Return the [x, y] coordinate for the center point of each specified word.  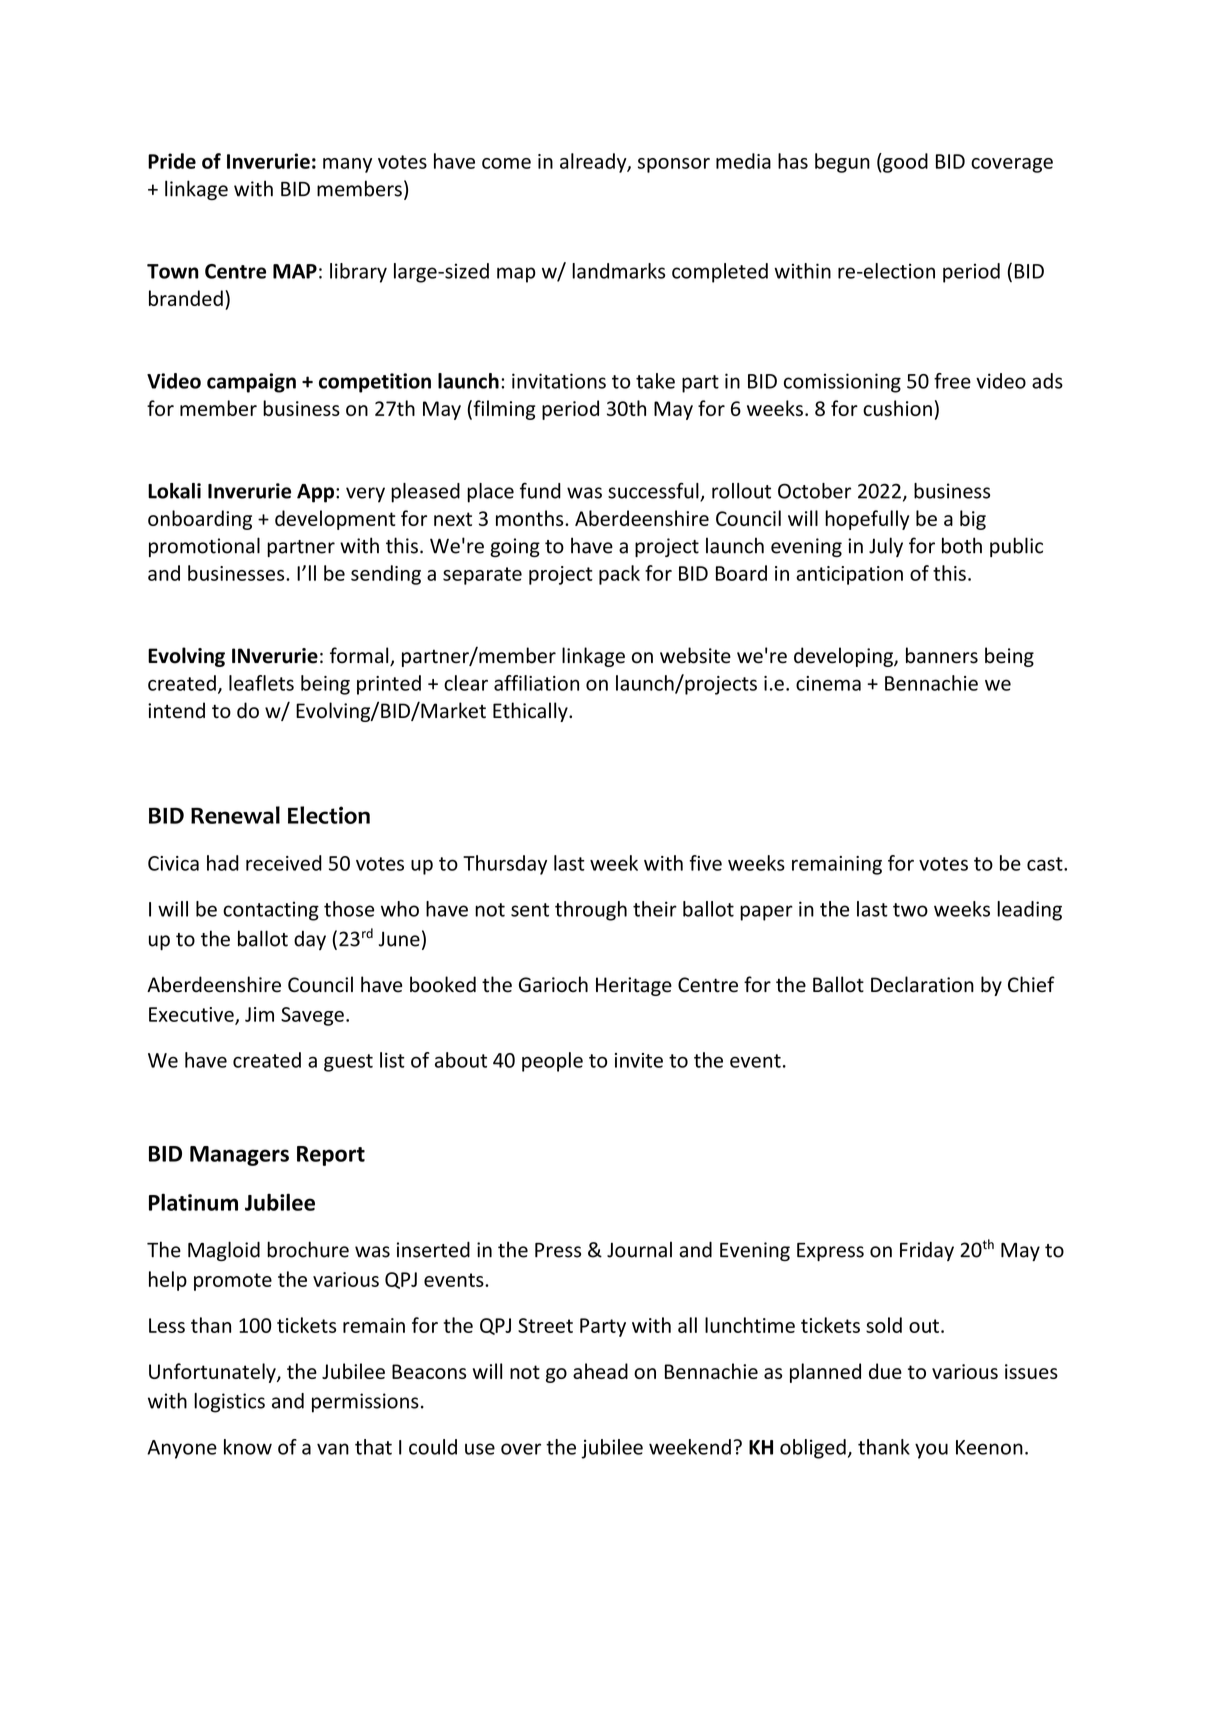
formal [360, 656]
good [904, 163]
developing [844, 657]
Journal [639, 1249]
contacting [271, 911]
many [347, 165]
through [591, 911]
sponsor [674, 165]
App [317, 493]
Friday [927, 1251]
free [952, 381]
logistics [229, 1403]
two [910, 910]
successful [654, 491]
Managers [239, 1156]
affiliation [536, 683]
